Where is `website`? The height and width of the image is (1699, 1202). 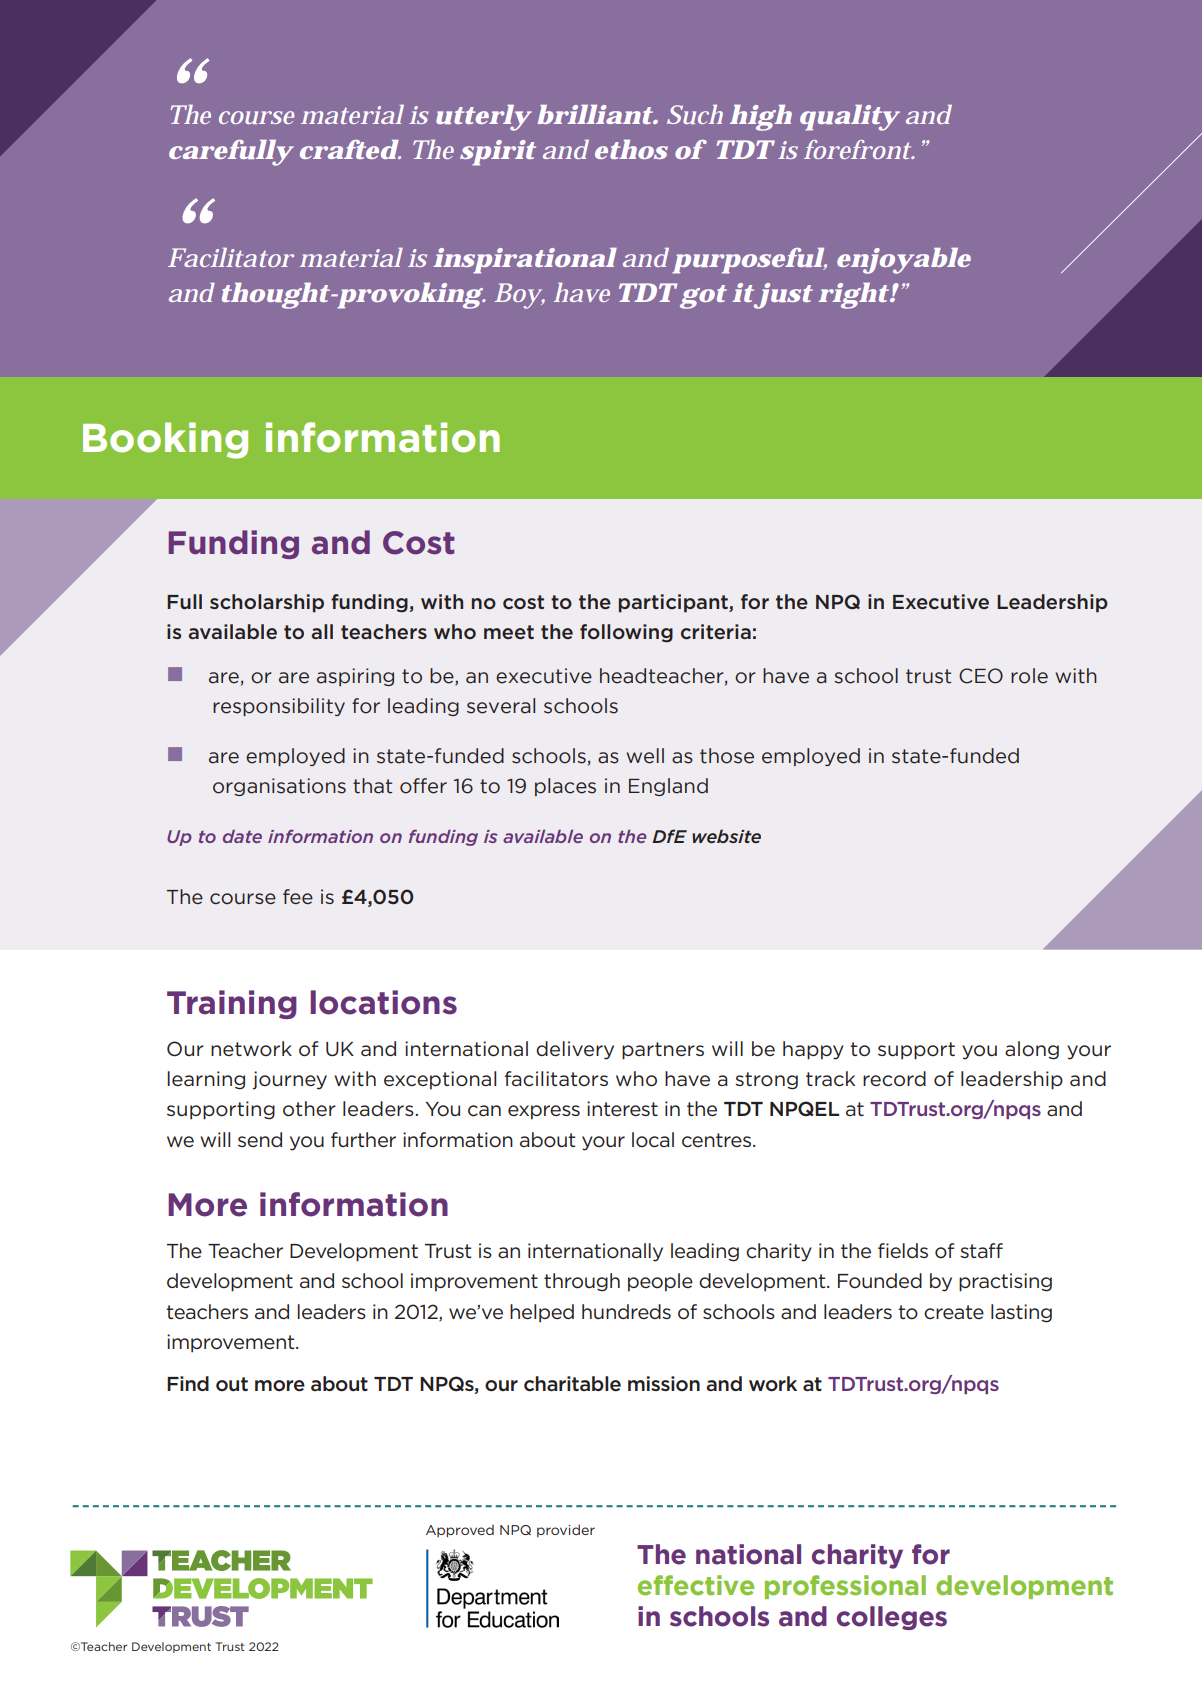 website is located at coordinates (726, 836).
